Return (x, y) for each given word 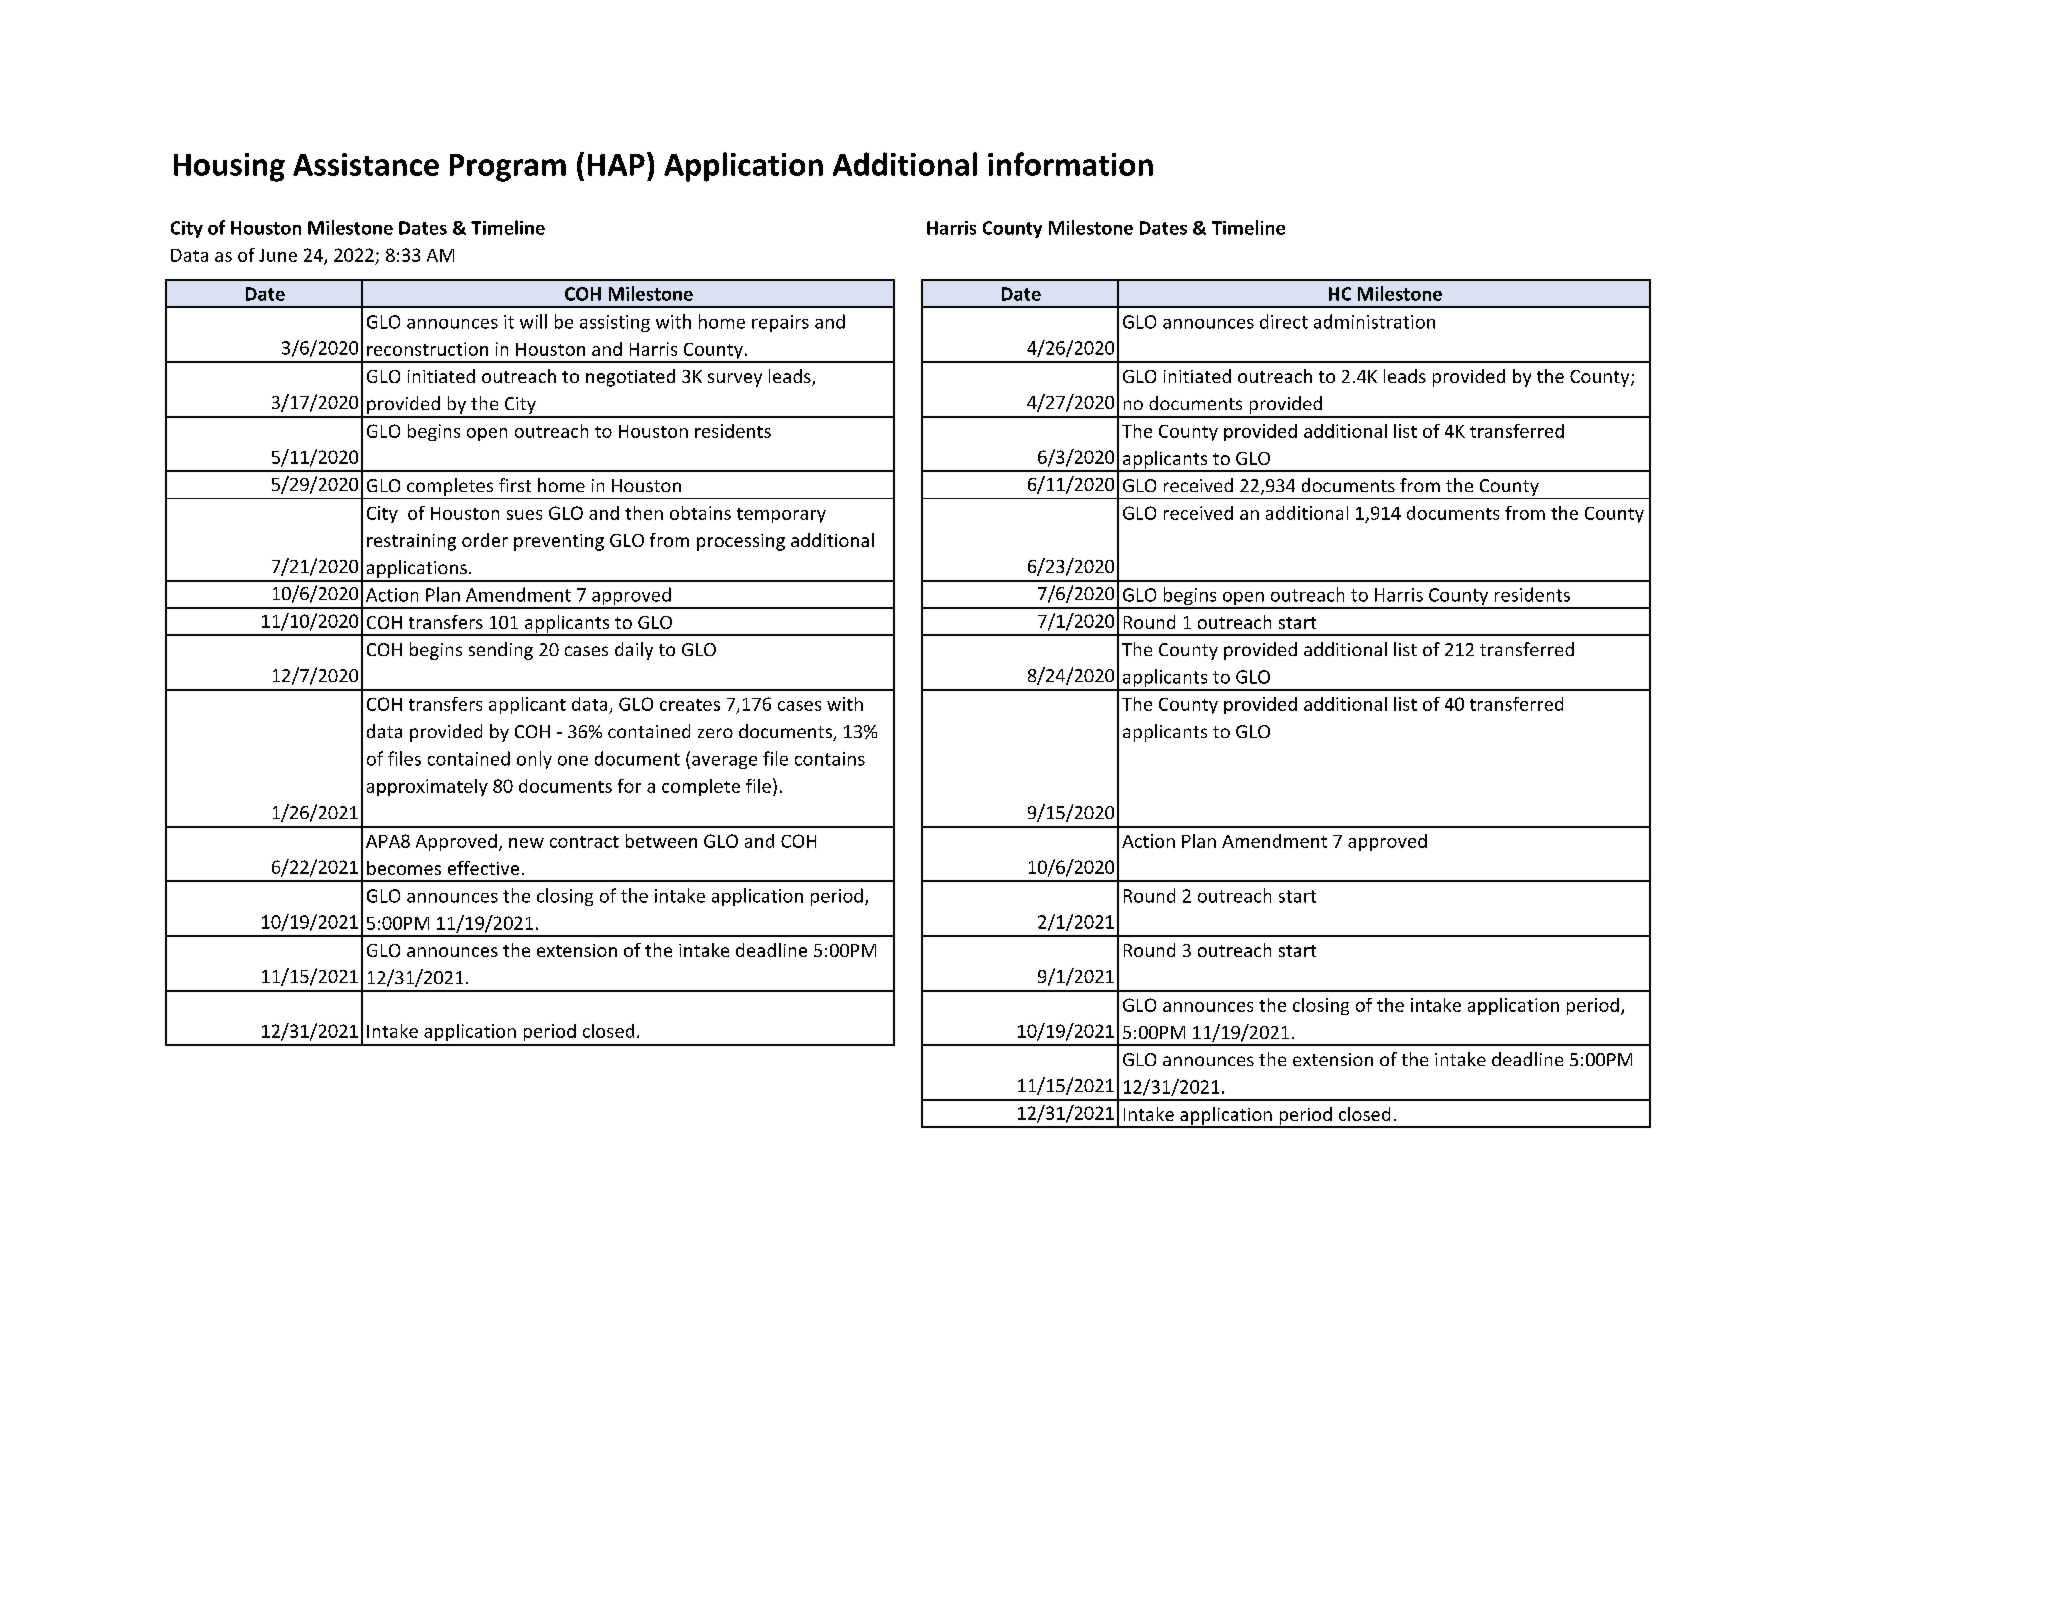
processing (741, 542)
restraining (411, 542)
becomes (404, 868)
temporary (781, 515)
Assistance (366, 164)
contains (830, 759)
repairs (780, 323)
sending (501, 651)
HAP (616, 165)
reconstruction (427, 349)
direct (1284, 321)
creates (690, 705)
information (1070, 164)
